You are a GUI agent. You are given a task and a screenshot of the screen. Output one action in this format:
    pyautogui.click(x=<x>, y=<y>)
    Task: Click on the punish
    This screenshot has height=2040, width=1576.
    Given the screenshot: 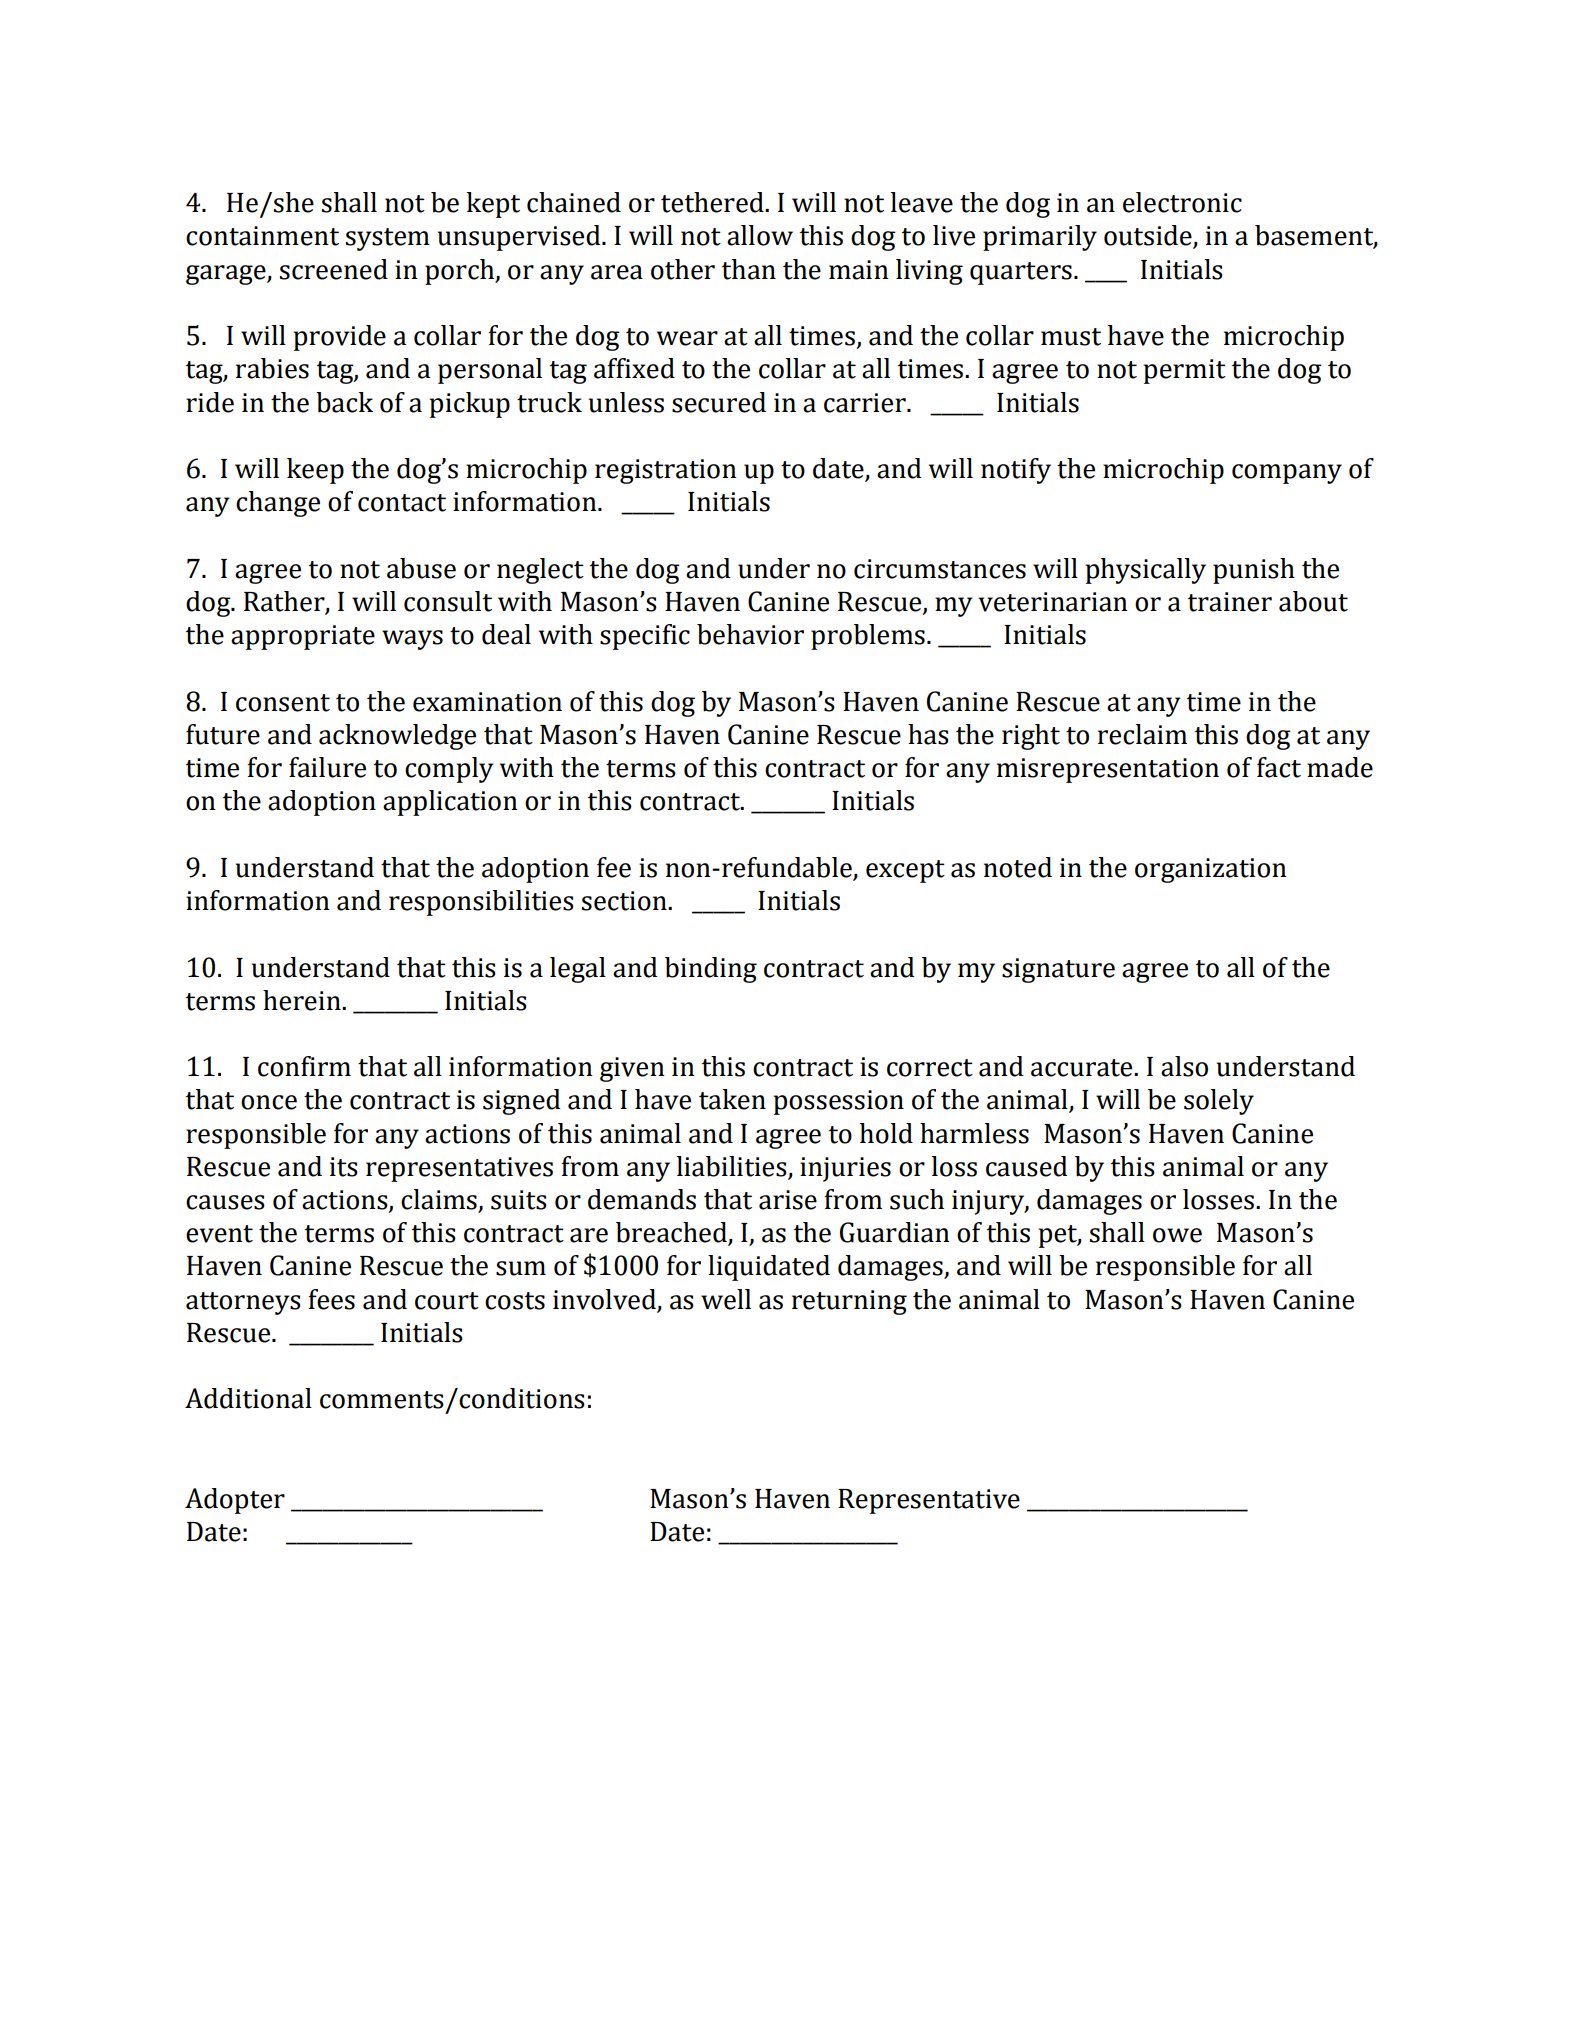 What is the action you would take?
    pyautogui.click(x=1254, y=571)
